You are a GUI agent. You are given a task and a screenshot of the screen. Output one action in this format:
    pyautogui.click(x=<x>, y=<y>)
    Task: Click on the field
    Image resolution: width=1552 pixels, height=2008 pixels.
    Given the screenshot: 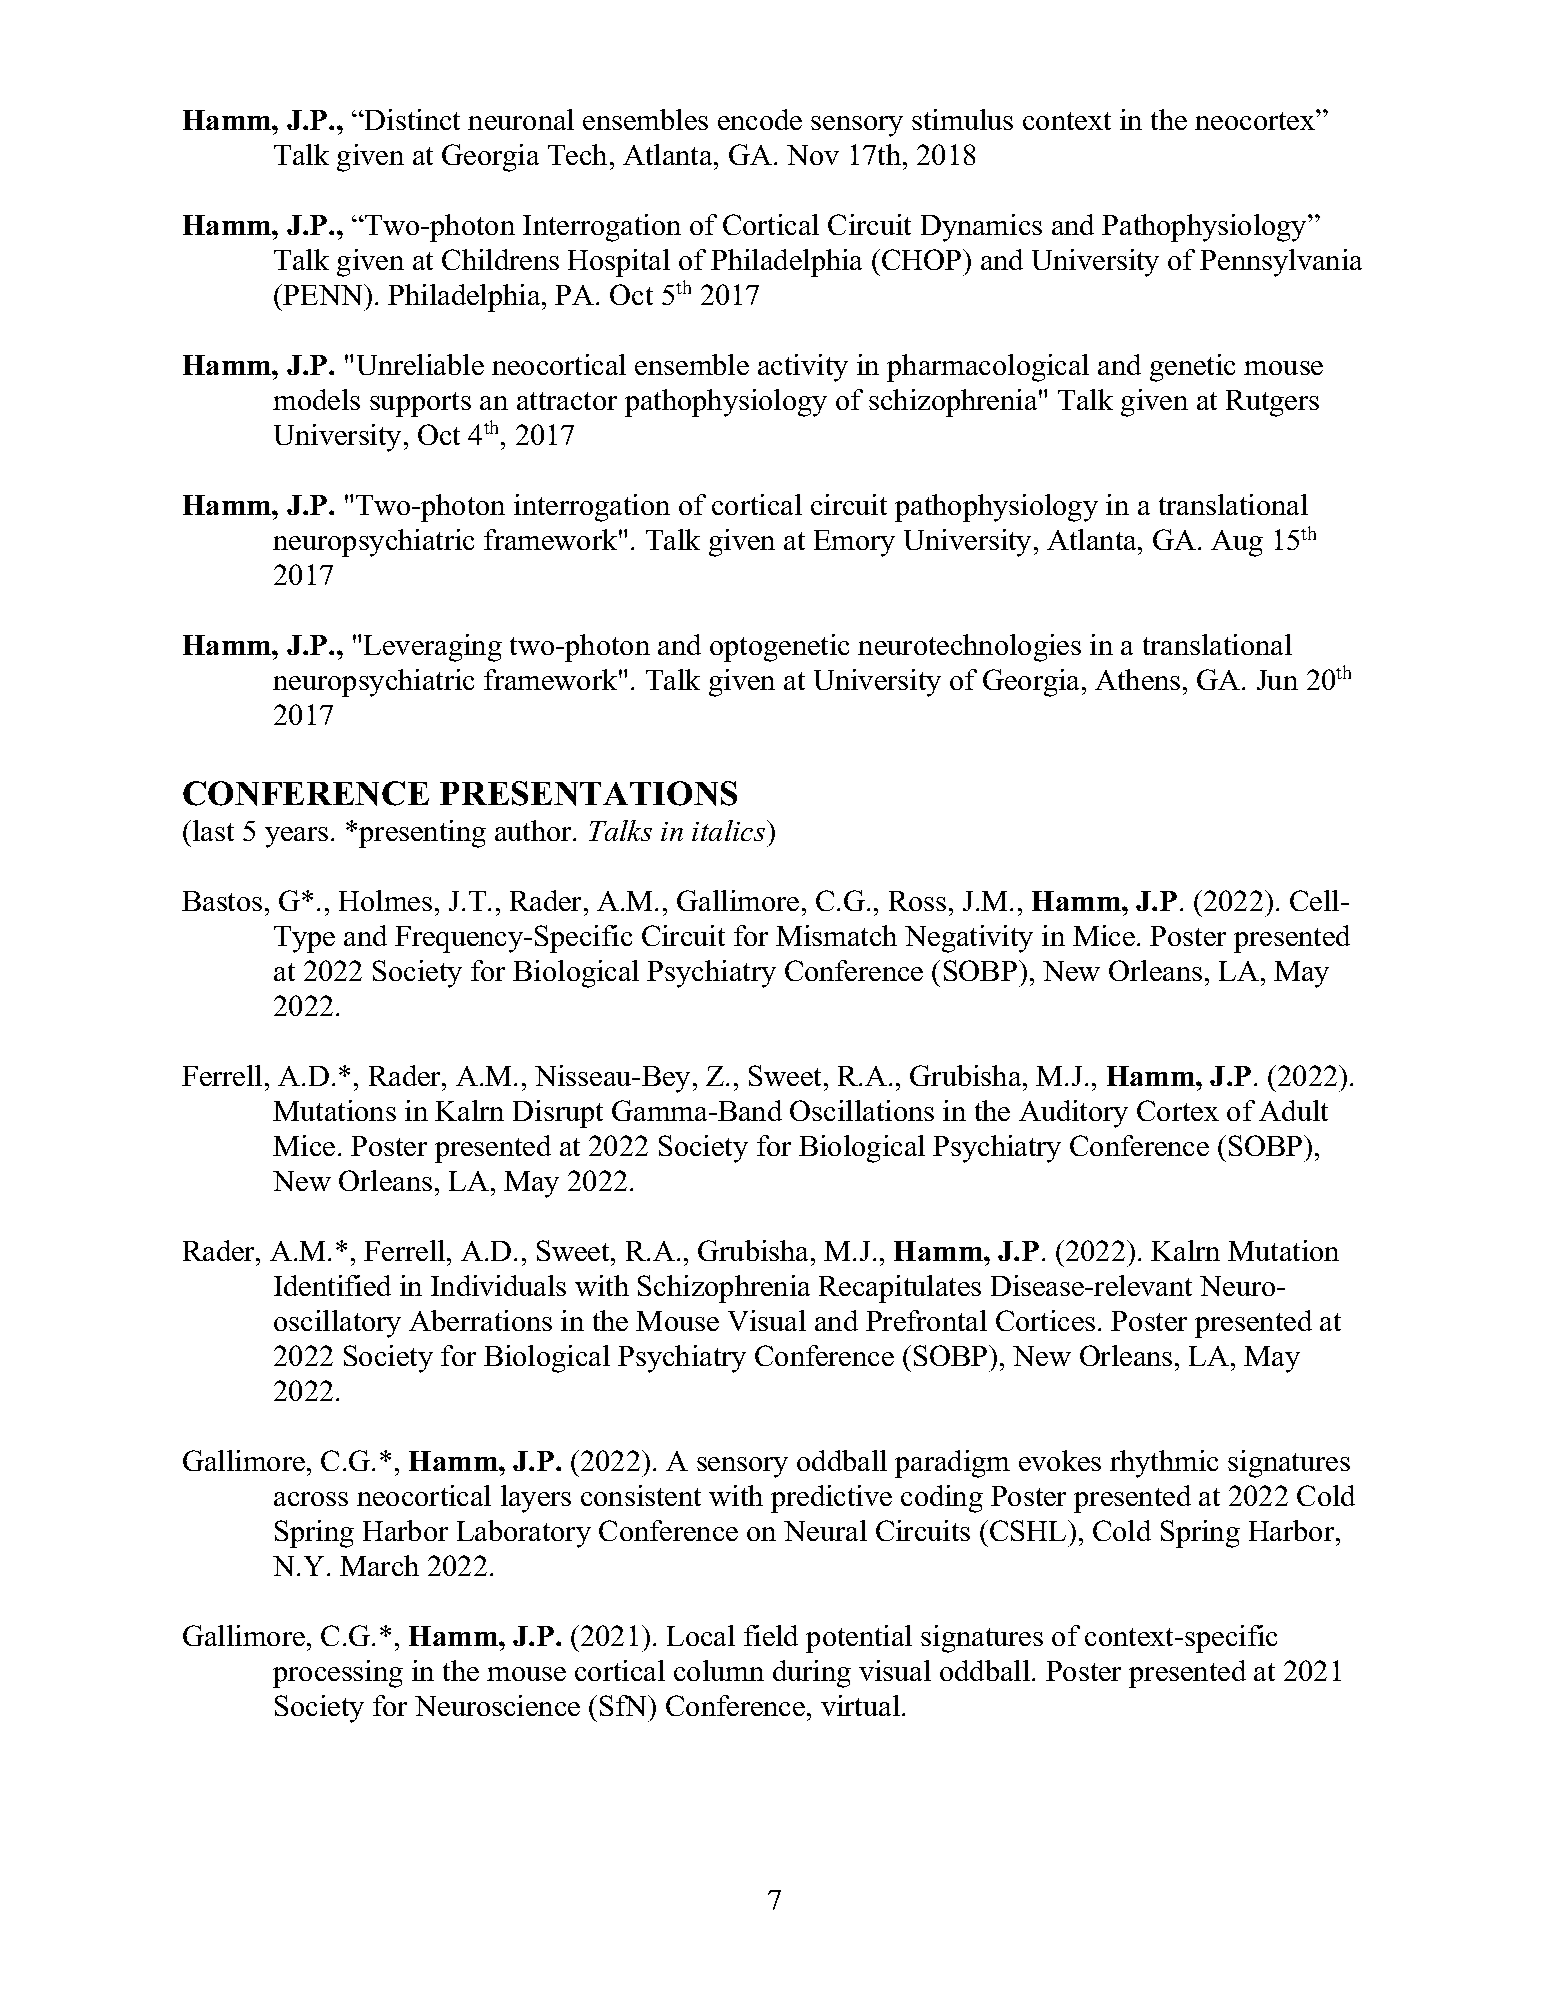 What is the action you would take?
    pyautogui.click(x=771, y=1635)
